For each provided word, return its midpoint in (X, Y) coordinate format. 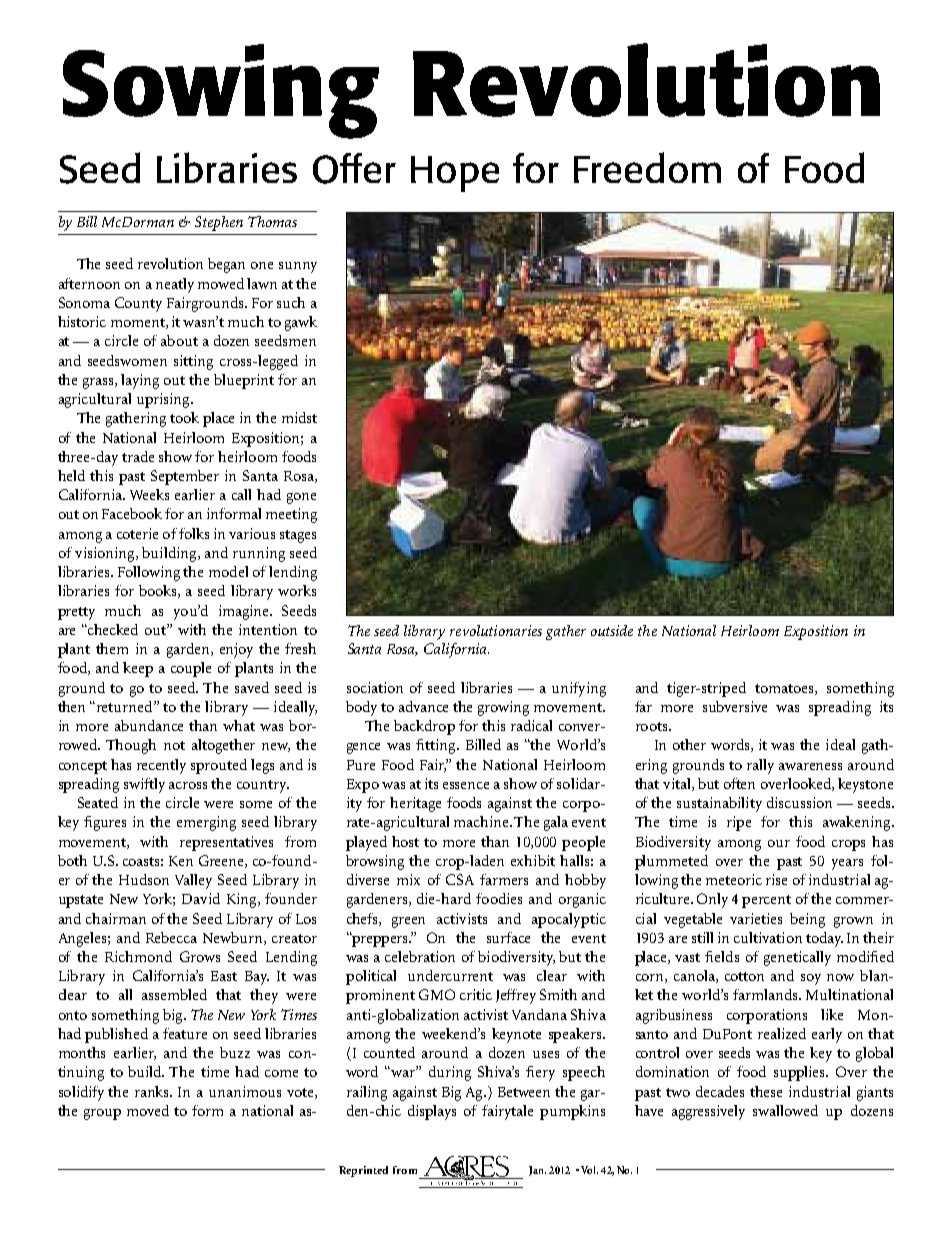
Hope (455, 174)
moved (148, 1110)
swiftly (144, 785)
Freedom (647, 167)
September (185, 477)
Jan (537, 1171)
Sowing (221, 91)
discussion (799, 802)
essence (466, 785)
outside (612, 630)
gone (301, 498)
